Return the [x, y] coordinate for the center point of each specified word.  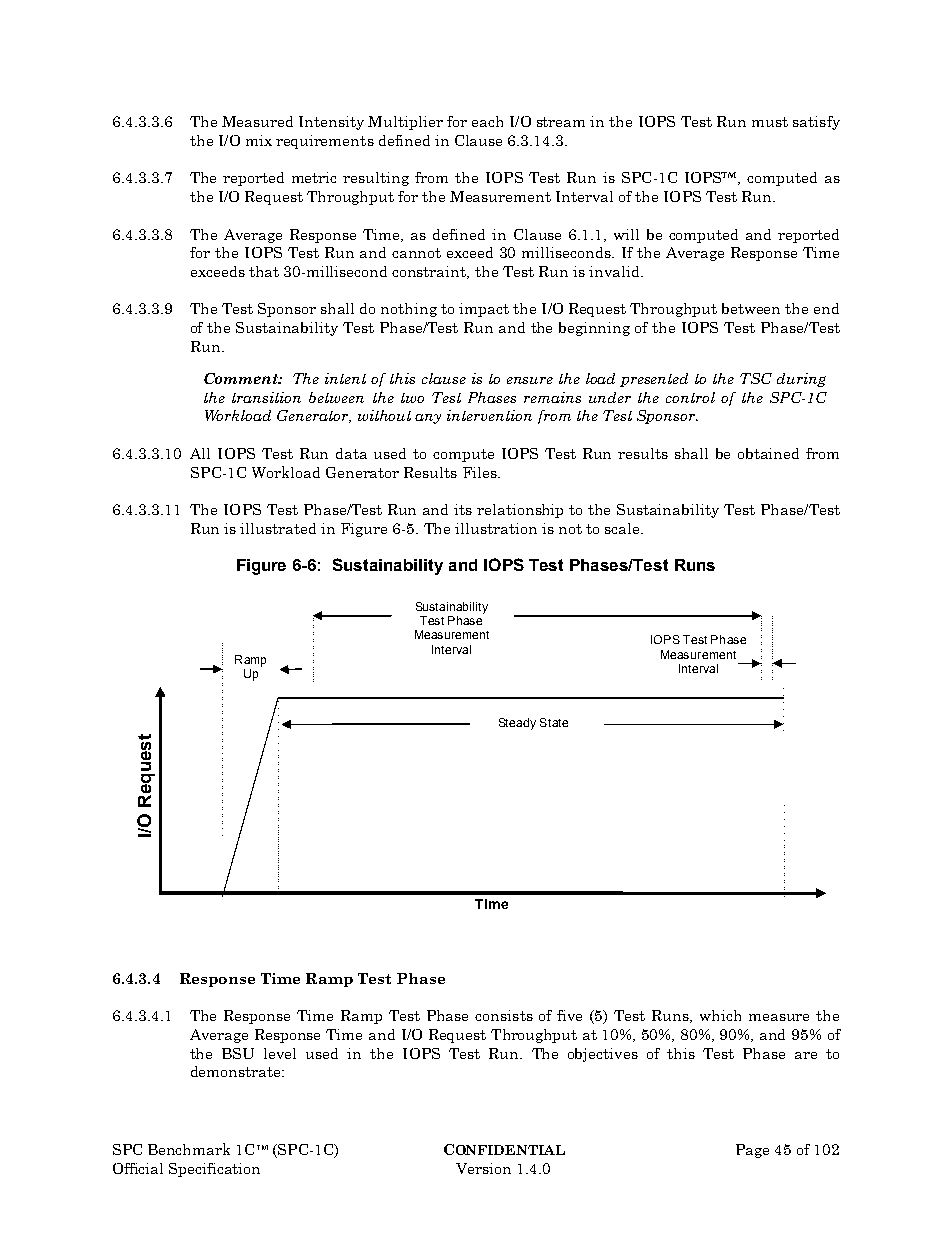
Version [483, 1168]
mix [259, 140]
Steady [517, 724]
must [770, 122]
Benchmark [189, 1149]
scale [623, 528]
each [487, 121]
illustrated [278, 528]
